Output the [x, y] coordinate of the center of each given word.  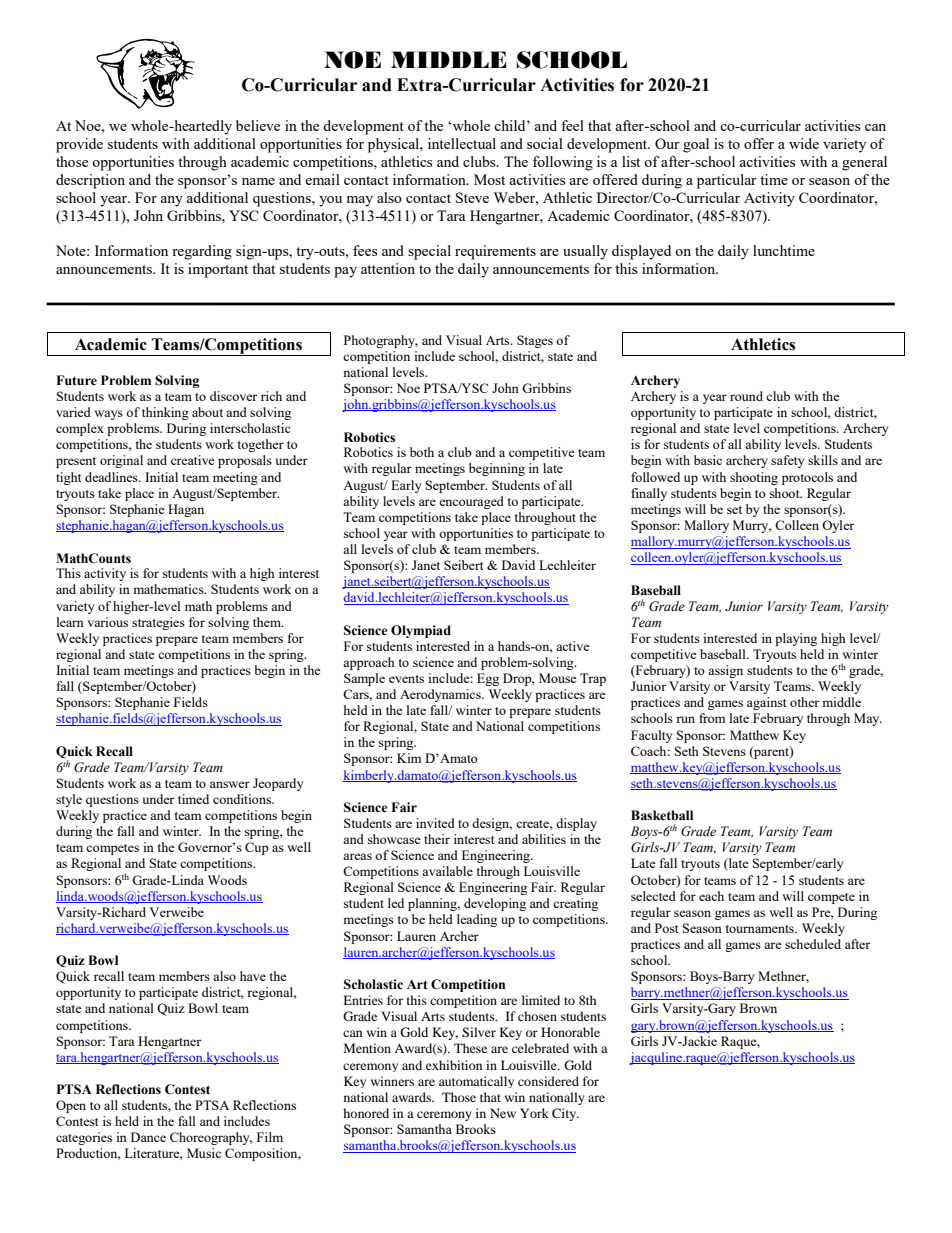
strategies [158, 623]
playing [796, 639]
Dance [148, 1137]
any [171, 201]
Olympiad [421, 631]
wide [804, 143]
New [503, 1113]
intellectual [462, 143]
